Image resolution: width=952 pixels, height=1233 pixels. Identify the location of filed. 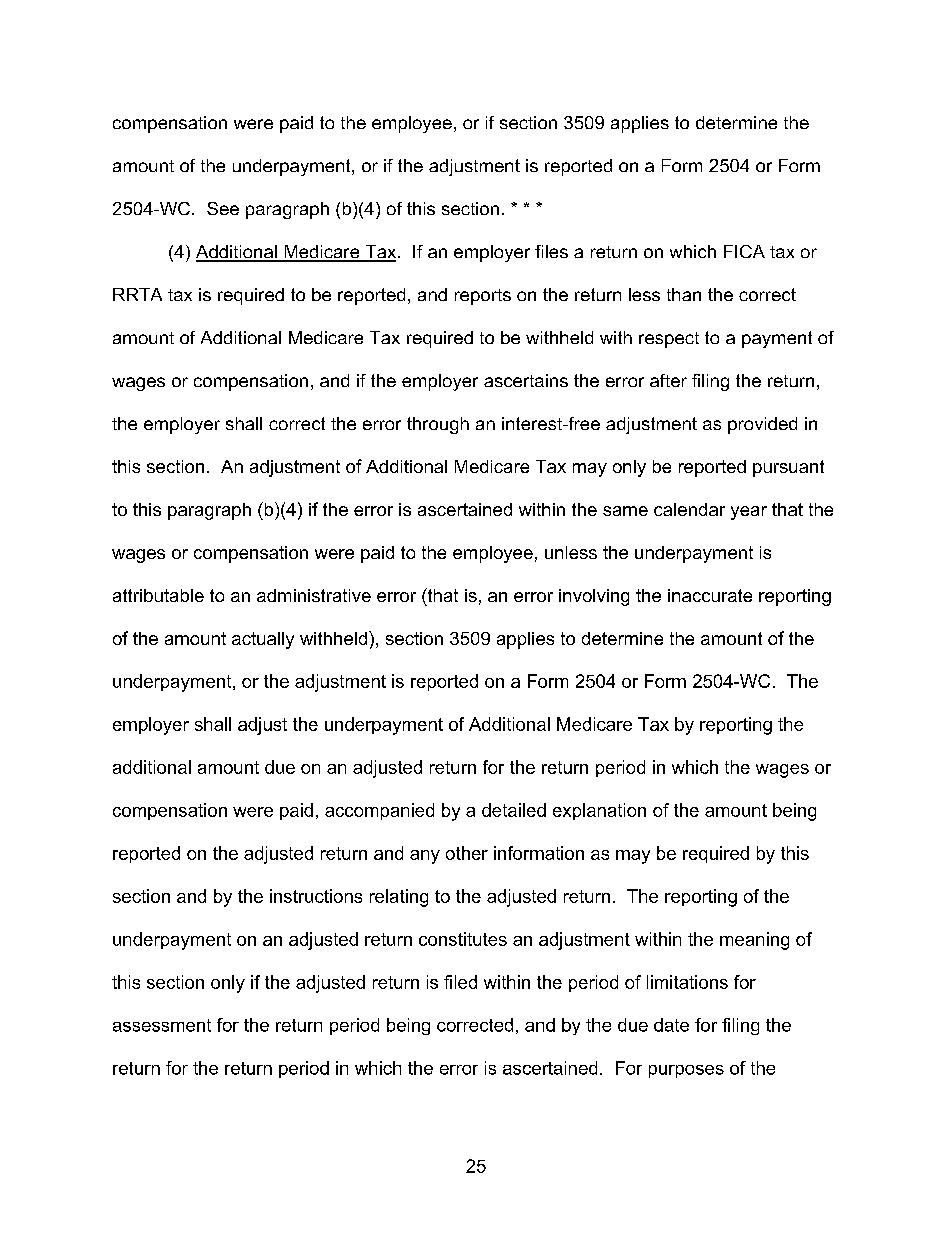
(460, 982).
